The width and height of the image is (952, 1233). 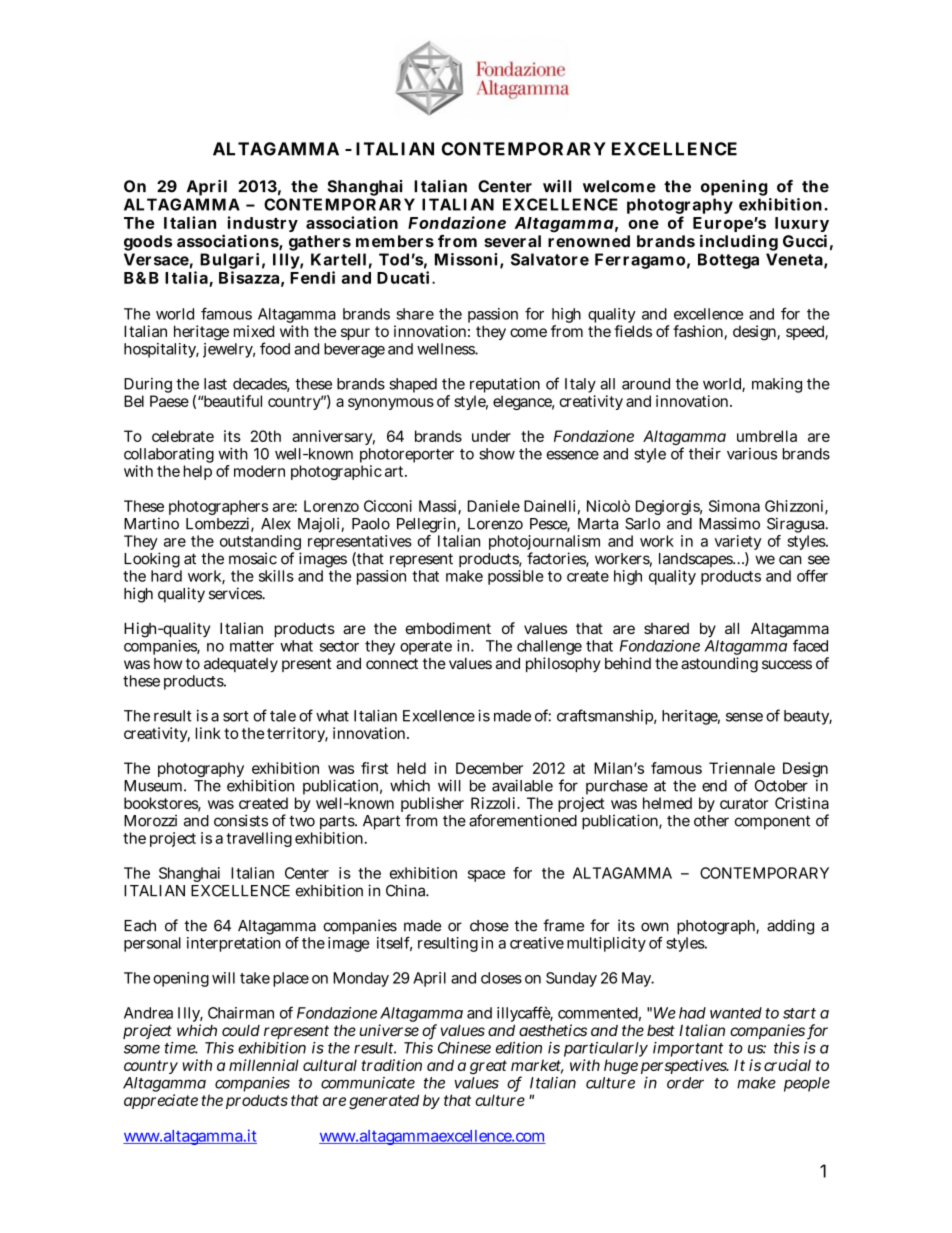 I want to click on variety, so click(x=738, y=544).
